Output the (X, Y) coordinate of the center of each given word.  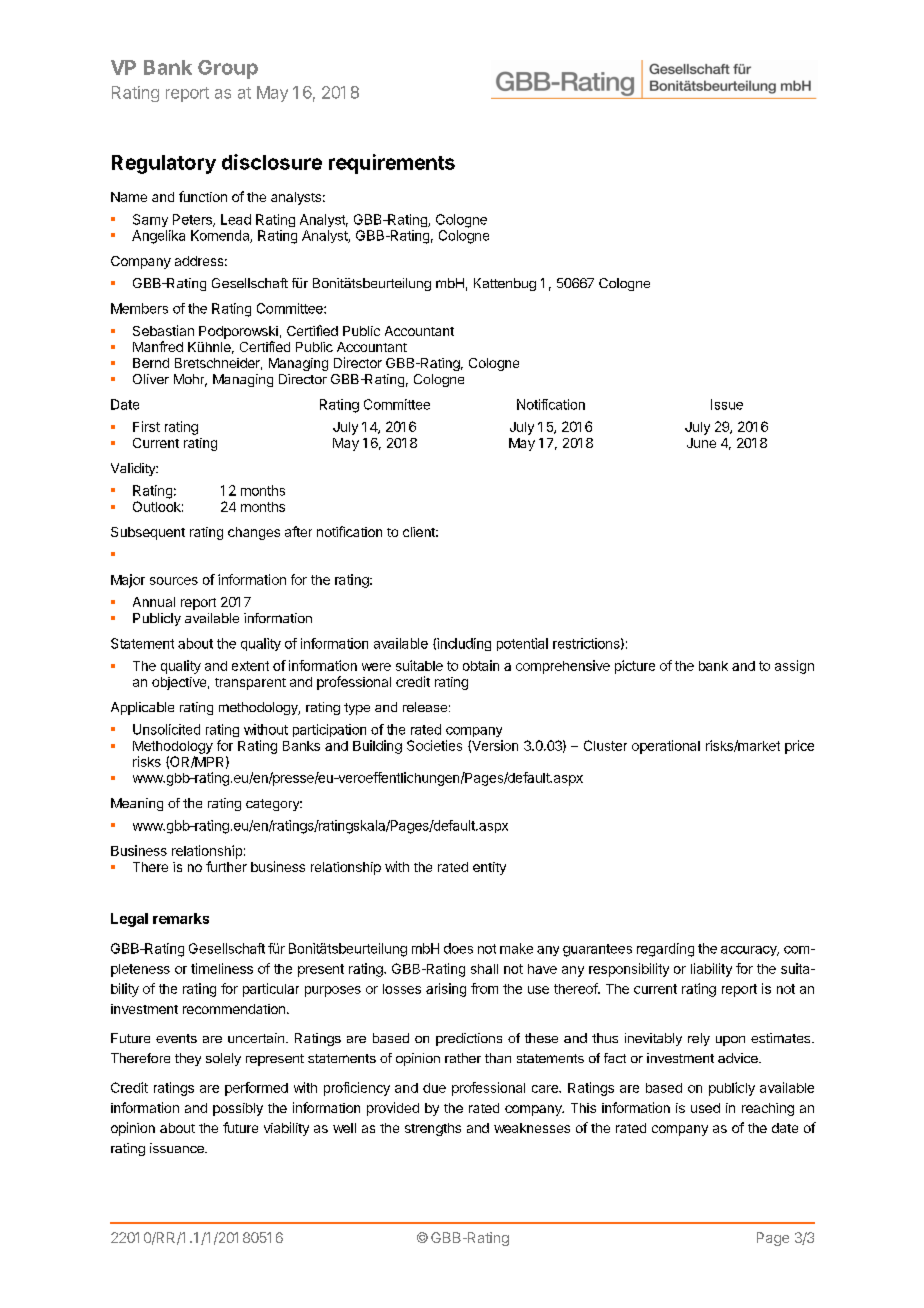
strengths (433, 1129)
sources (174, 581)
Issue (727, 404)
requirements (392, 164)
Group (228, 69)
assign (794, 667)
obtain (481, 665)
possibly (238, 1109)
